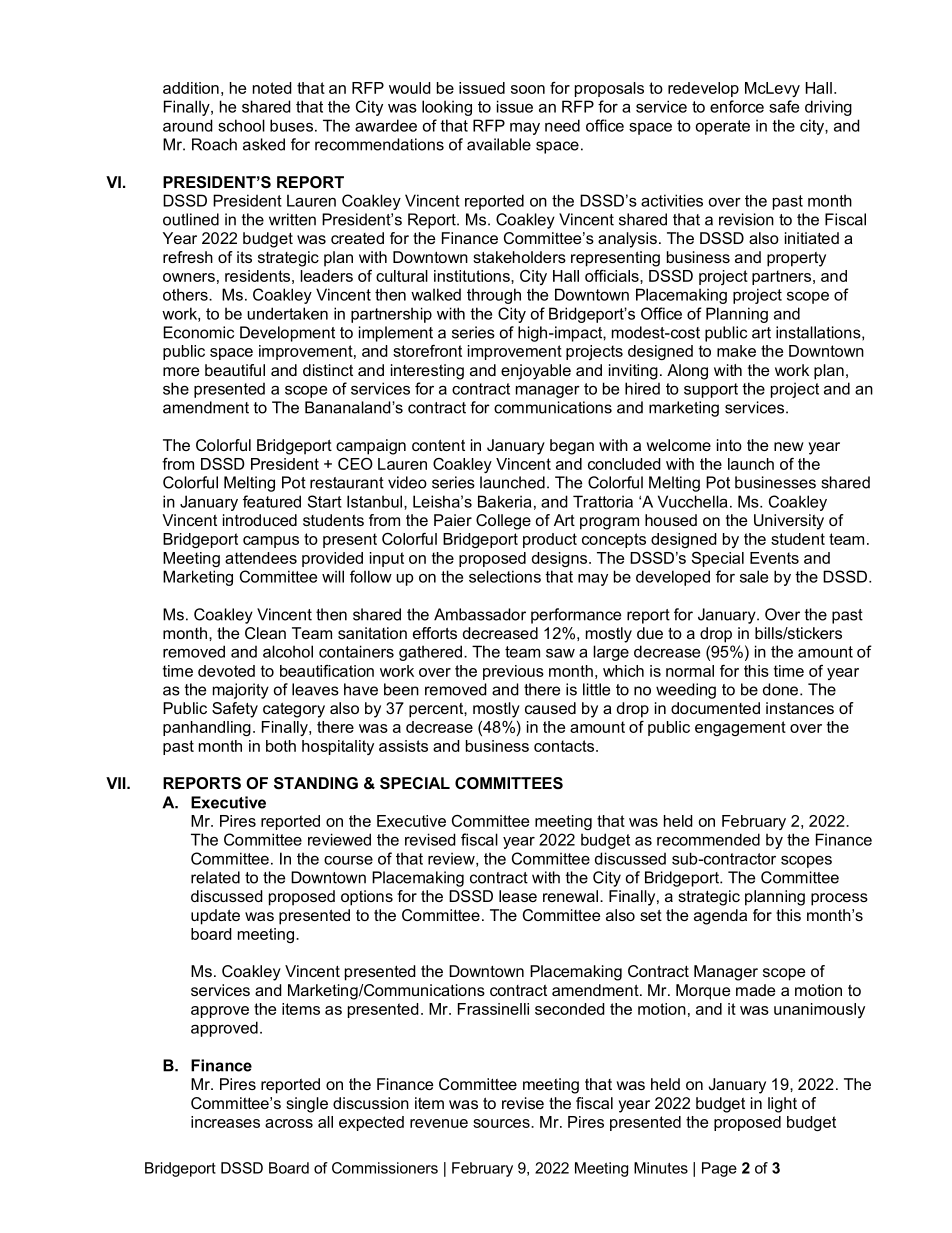 The height and width of the image is (1233, 952). I want to click on recommended, so click(708, 839).
